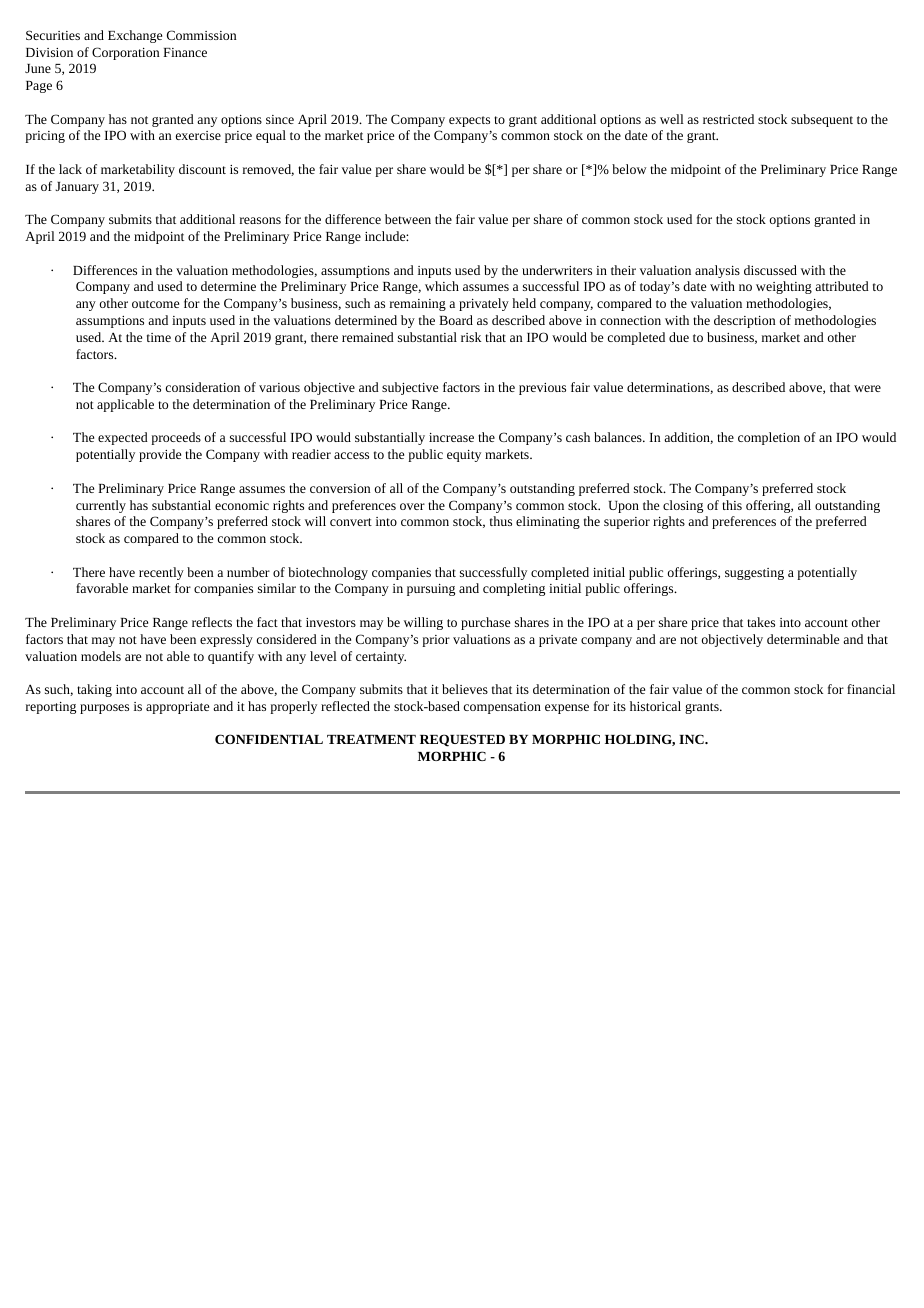  What do you see at coordinates (408, 219) in the document?
I see `between` at bounding box center [408, 219].
